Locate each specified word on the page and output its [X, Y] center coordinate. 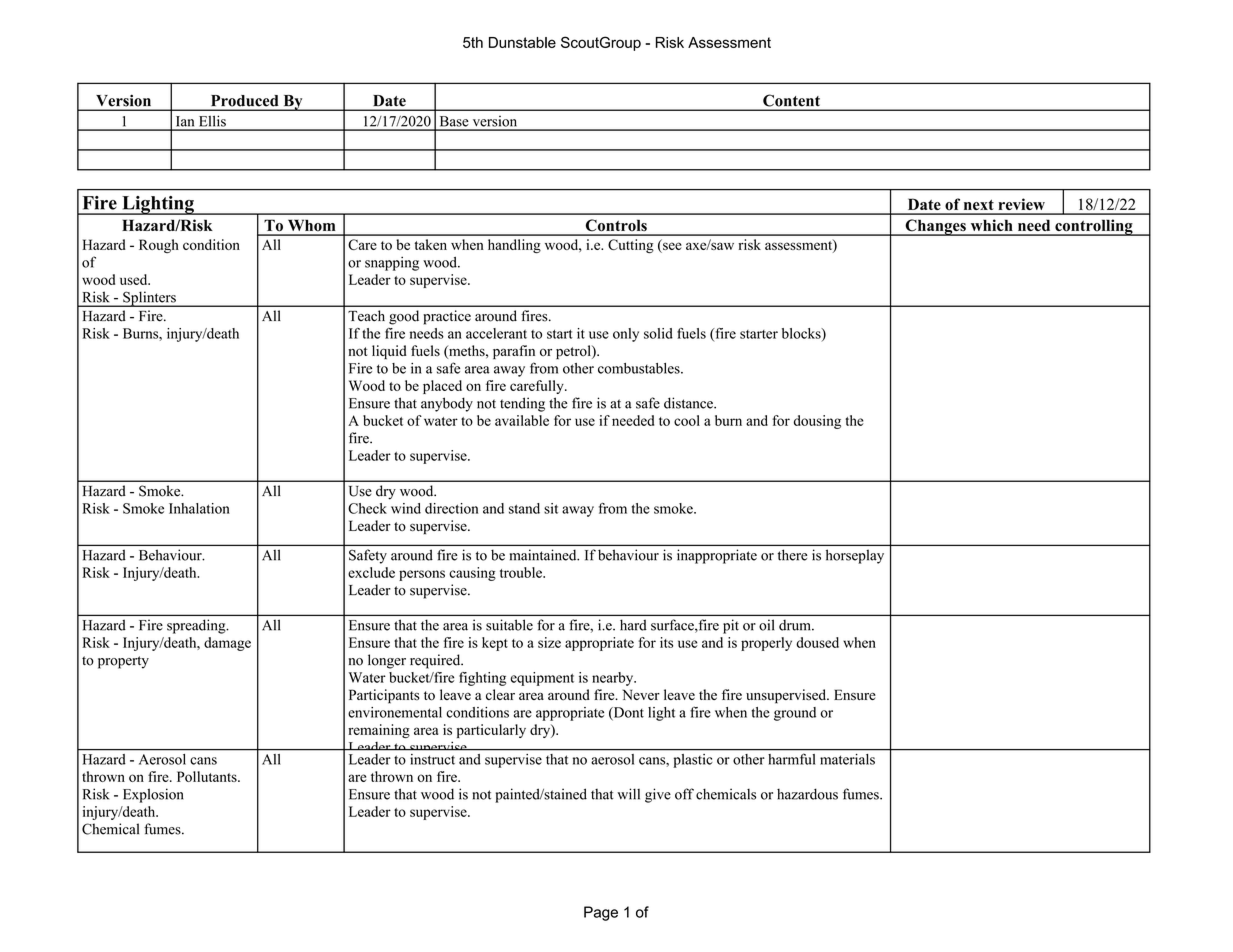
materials [847, 759]
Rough [159, 246]
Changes [935, 227]
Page [601, 913]
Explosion [153, 795]
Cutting [631, 246]
